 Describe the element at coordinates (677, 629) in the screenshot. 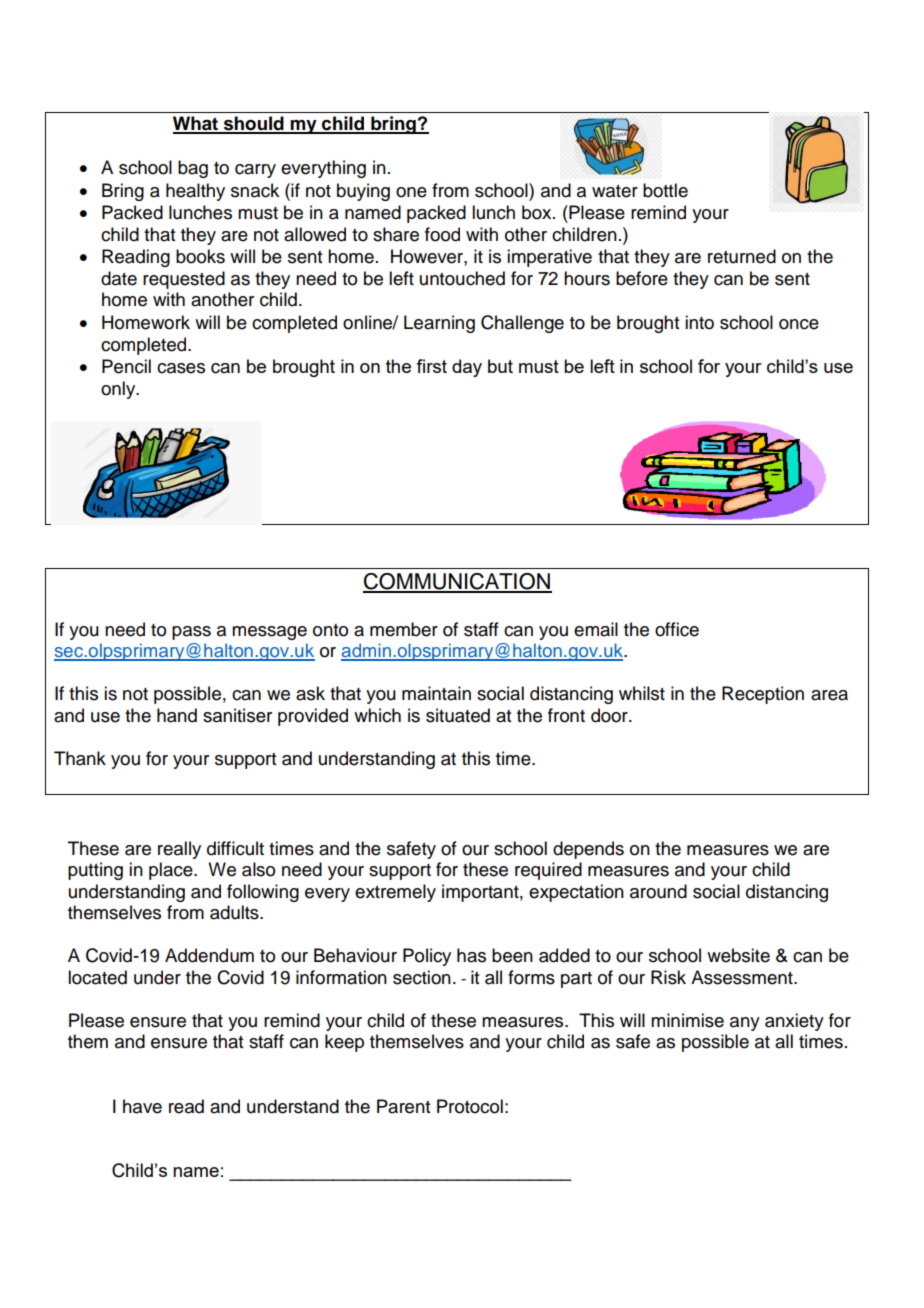

I see `office` at that location.
